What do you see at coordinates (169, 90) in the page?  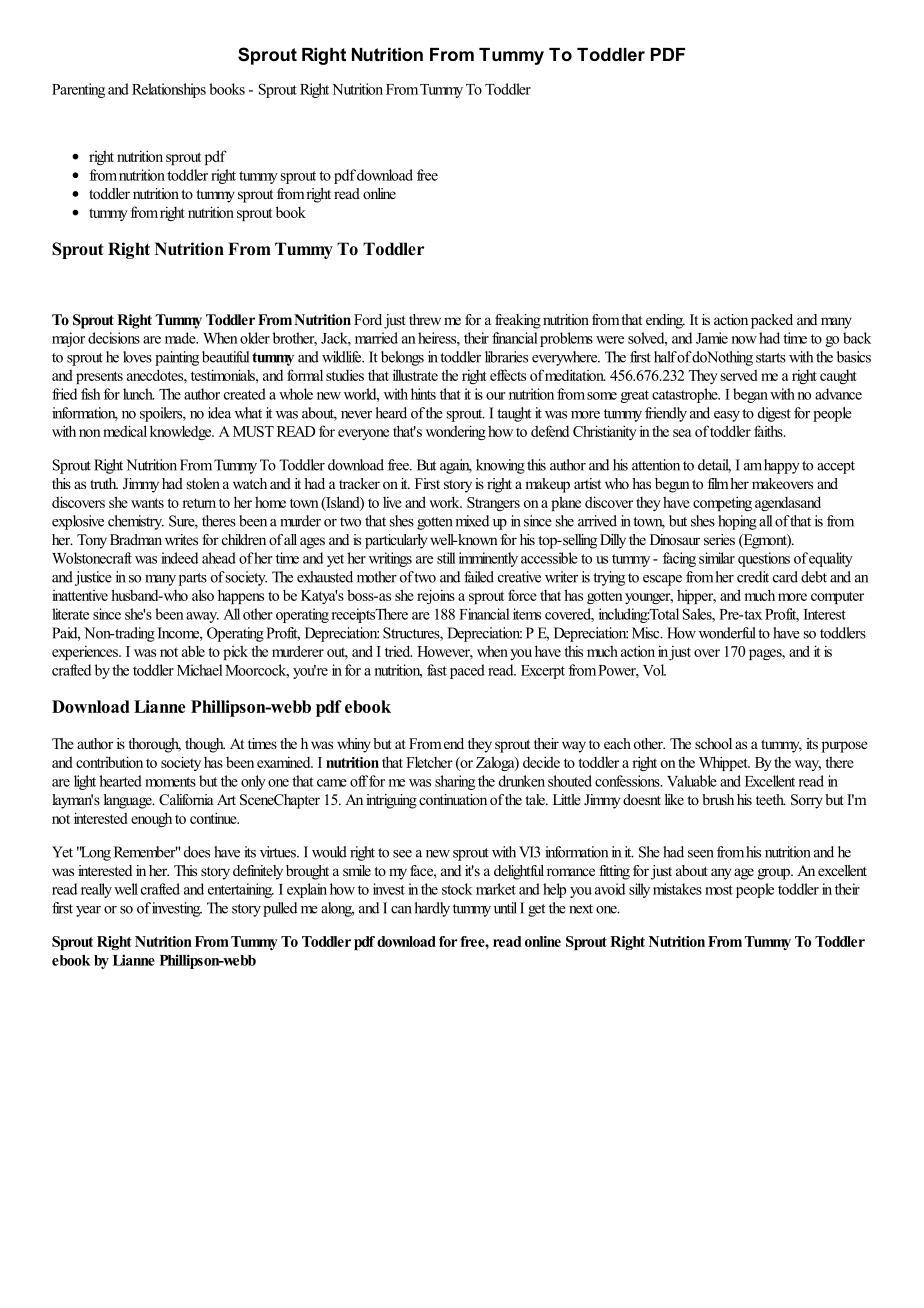 I see `Relationships` at bounding box center [169, 90].
